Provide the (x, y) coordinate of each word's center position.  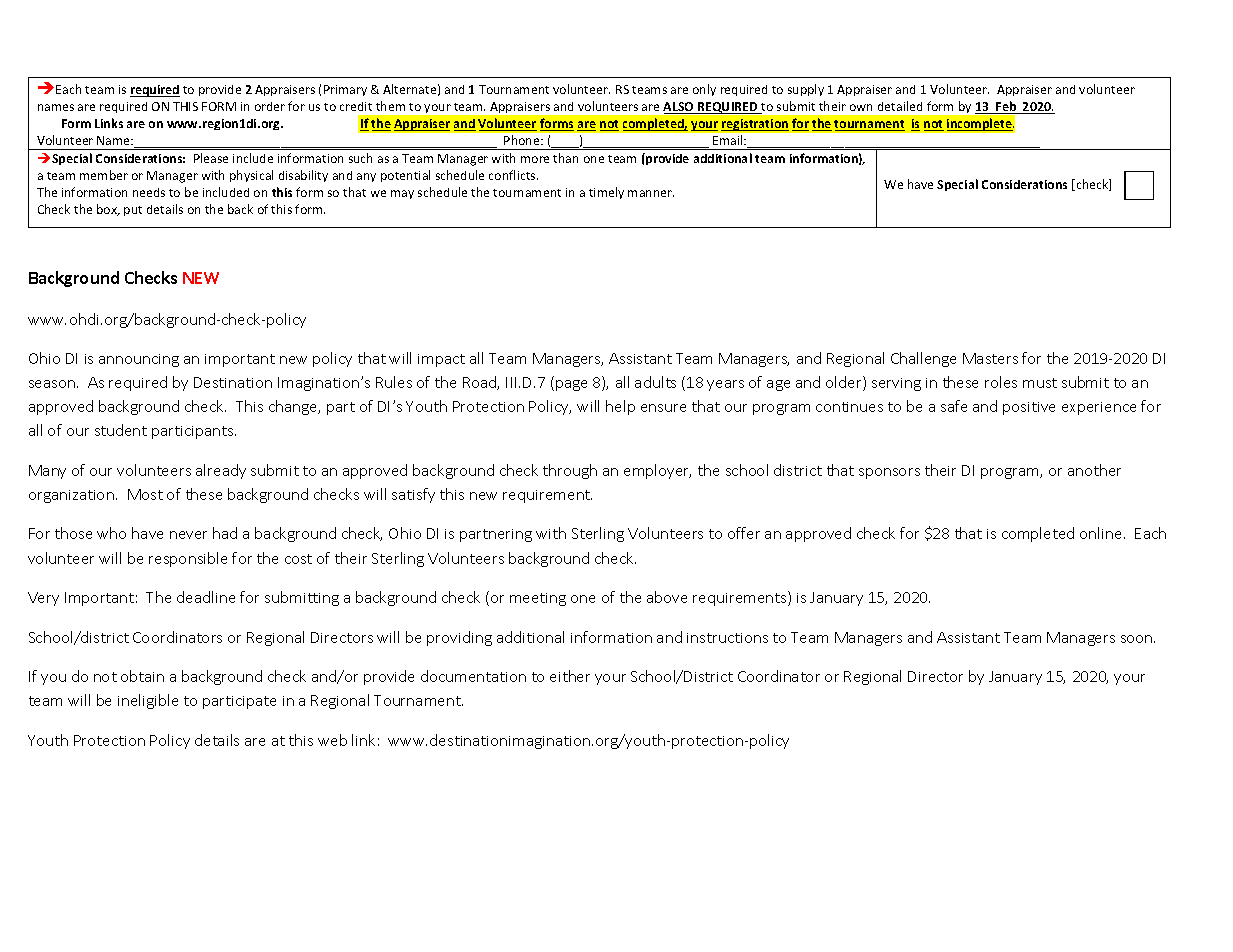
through (570, 471)
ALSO (679, 108)
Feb (1006, 107)
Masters (990, 358)
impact (441, 360)
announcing (139, 360)
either (570, 676)
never (188, 535)
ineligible (148, 701)
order (270, 106)
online (1102, 533)
